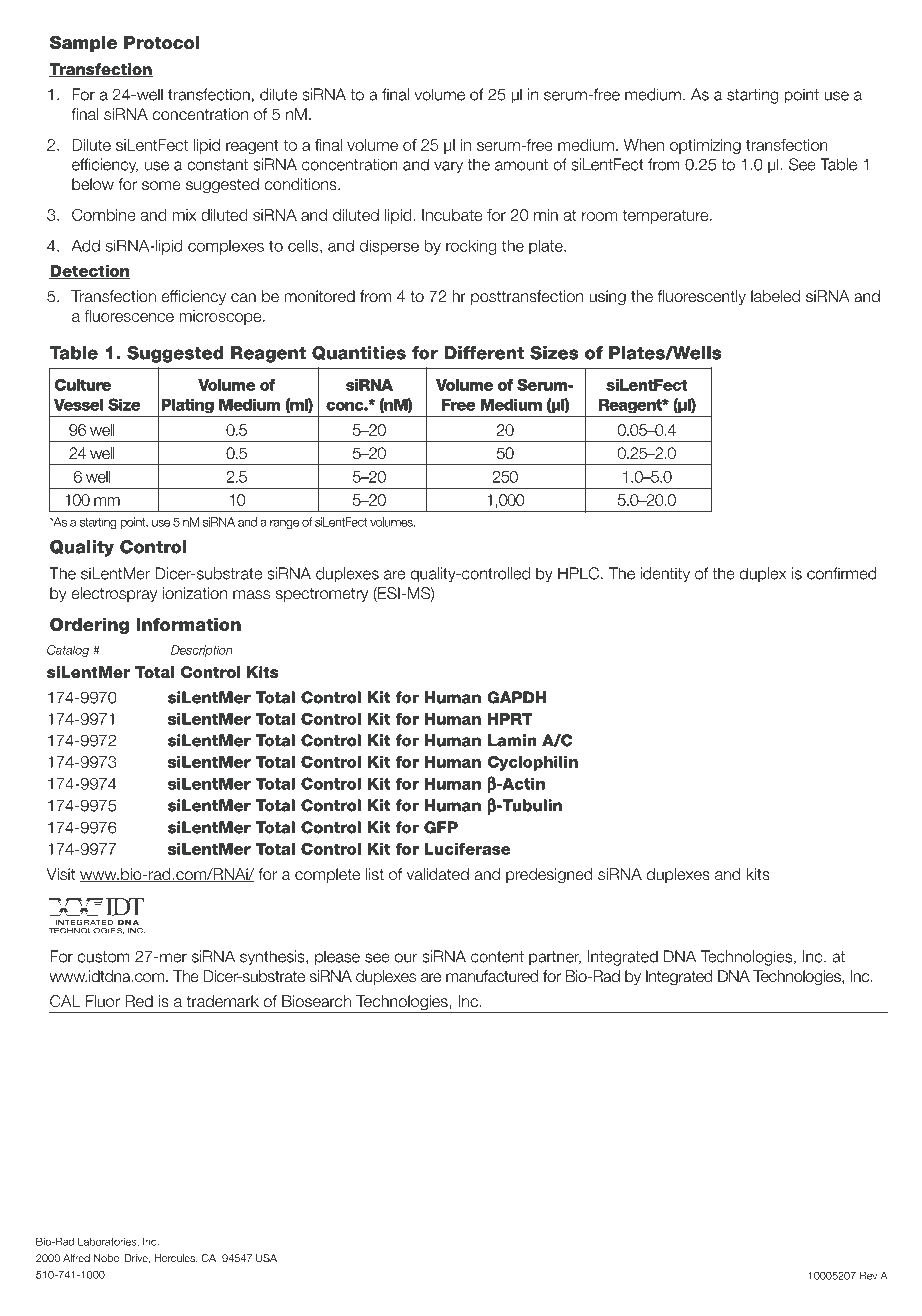  Describe the element at coordinates (266, 1258) in the image. I see `USA` at that location.
